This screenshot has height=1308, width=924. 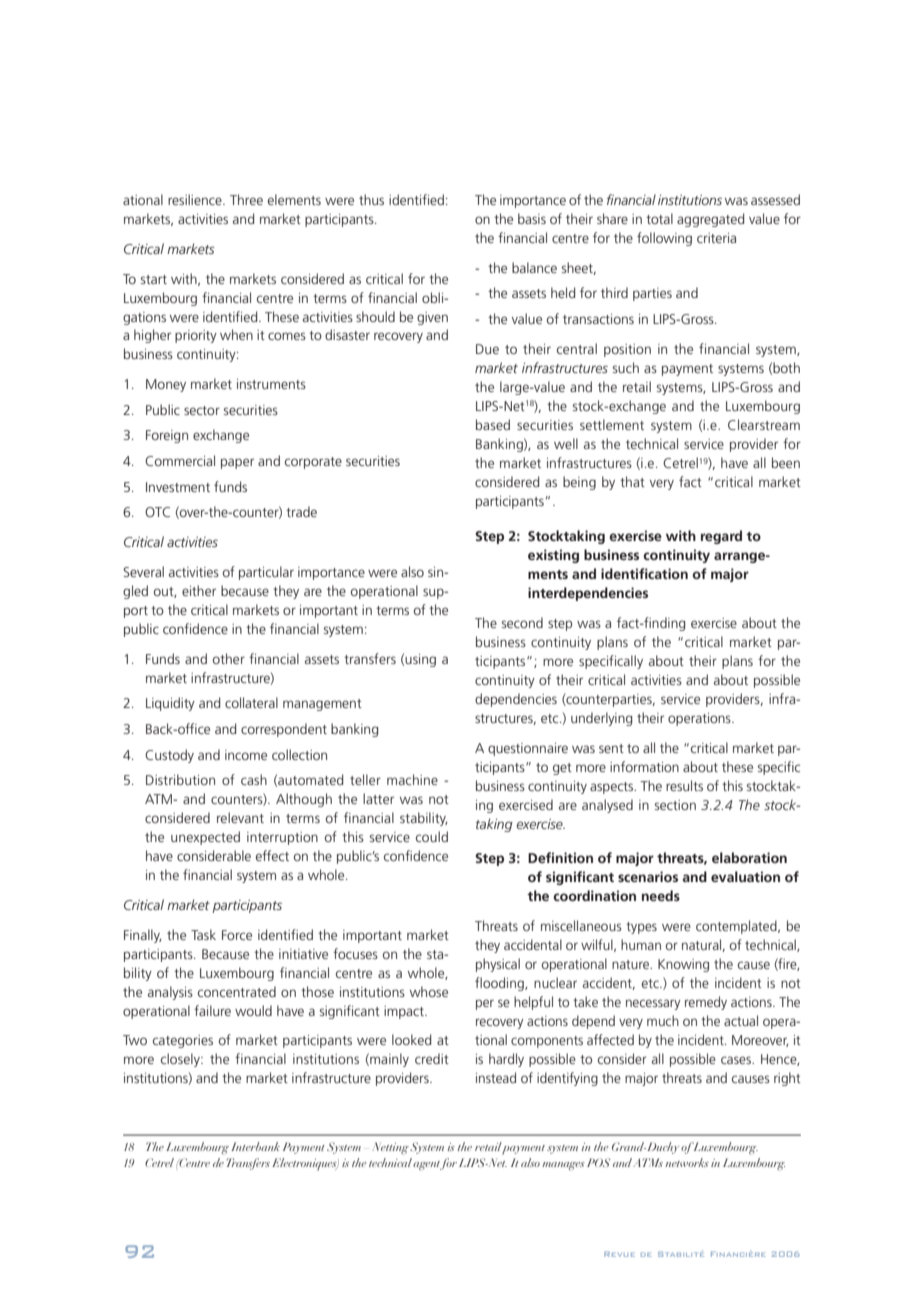 What do you see at coordinates (203, 934) in the screenshot?
I see `Task` at bounding box center [203, 934].
